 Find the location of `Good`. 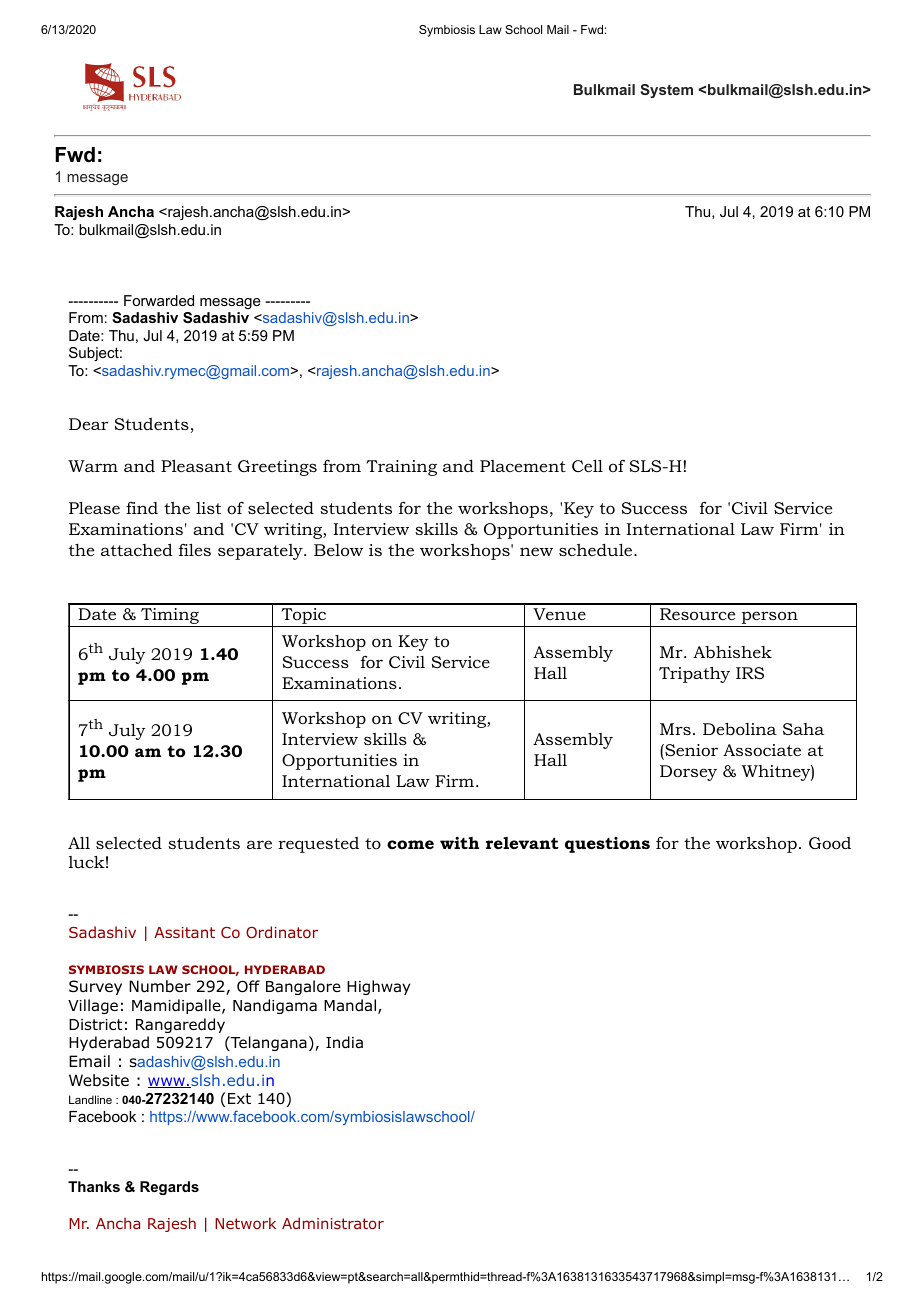

Good is located at coordinates (830, 843).
